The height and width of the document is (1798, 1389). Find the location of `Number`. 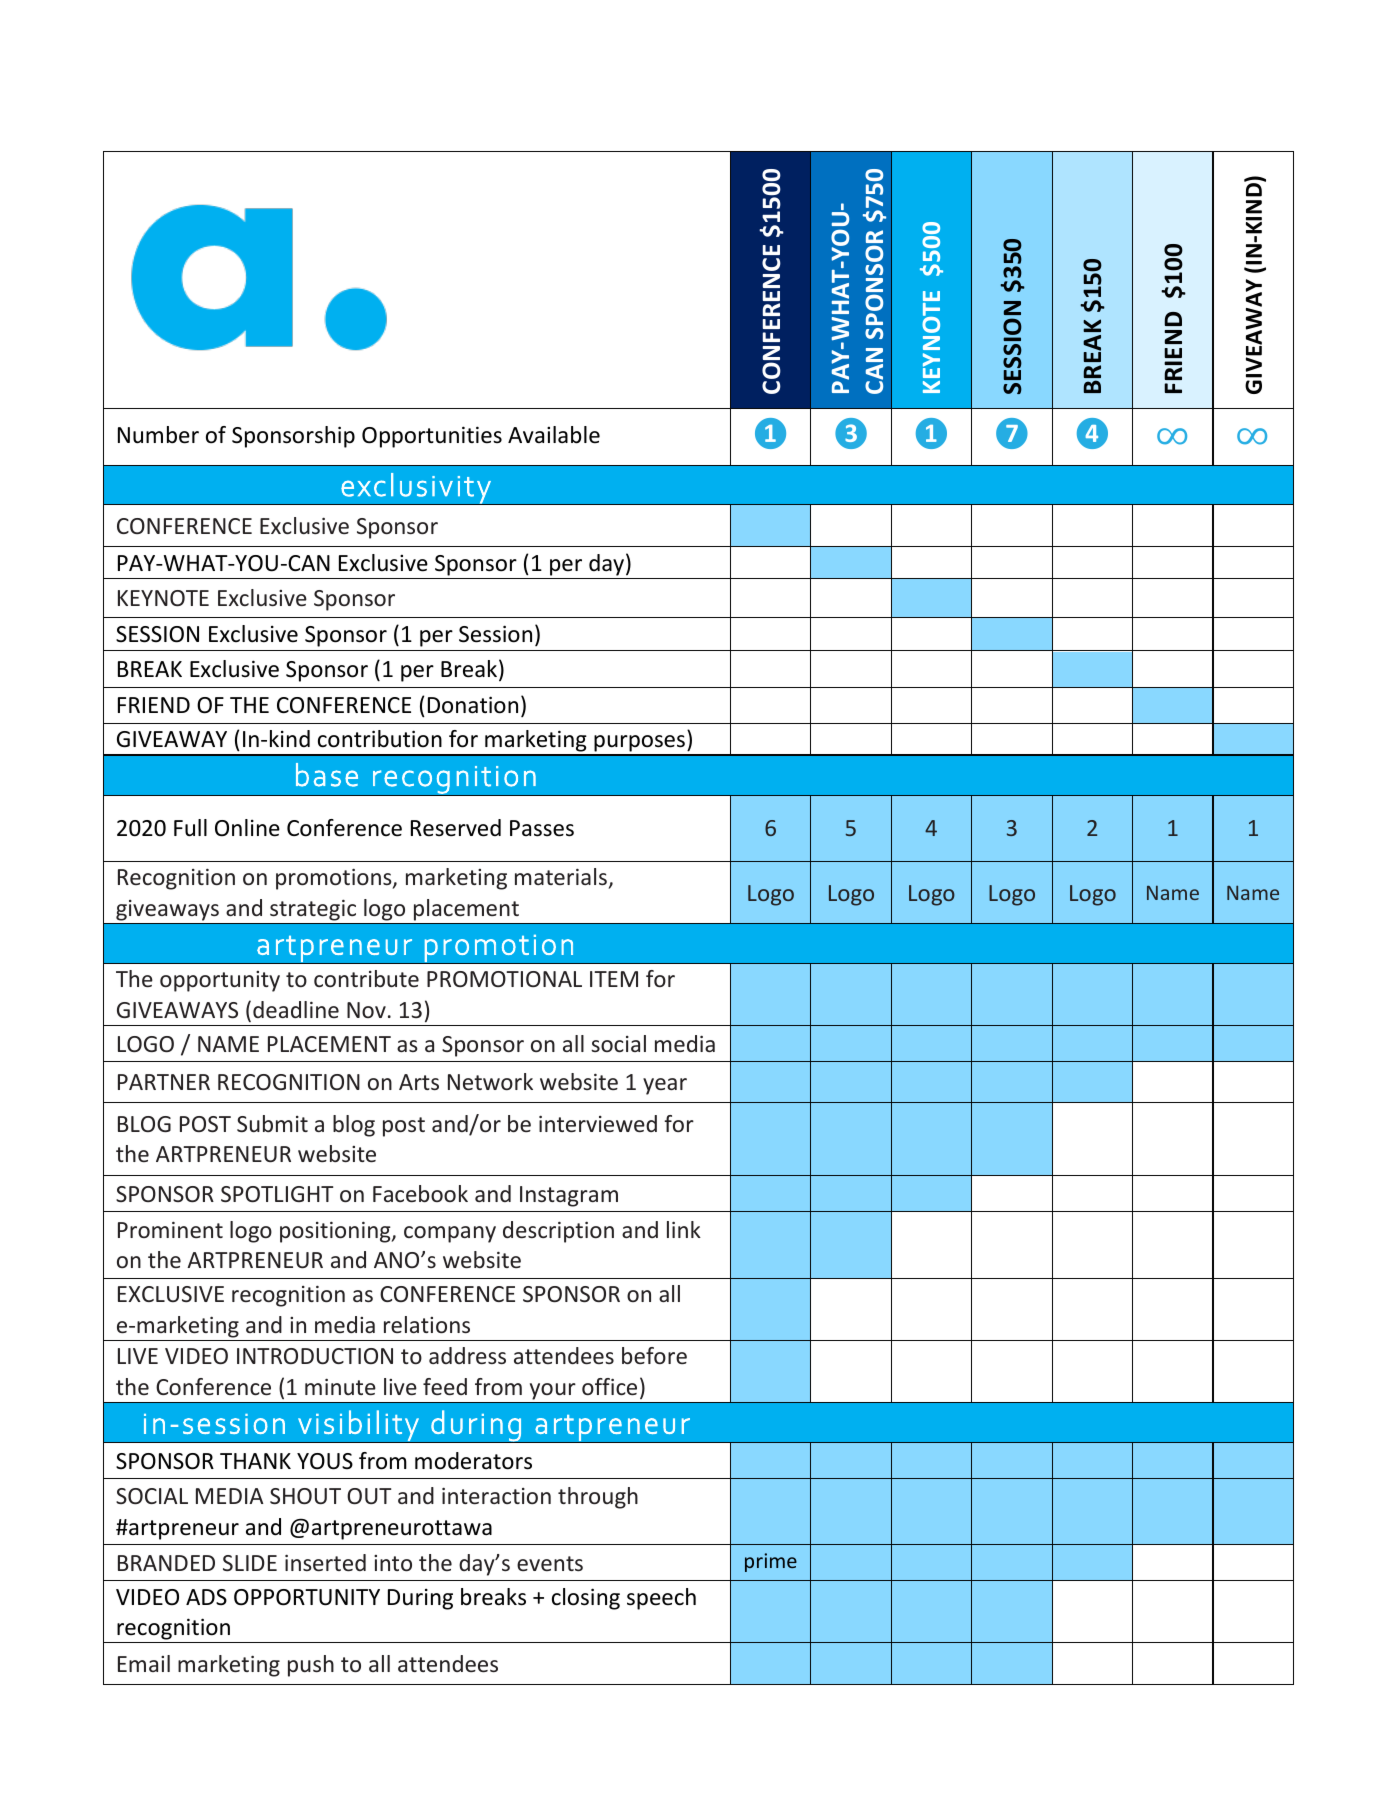

Number is located at coordinates (158, 435).
